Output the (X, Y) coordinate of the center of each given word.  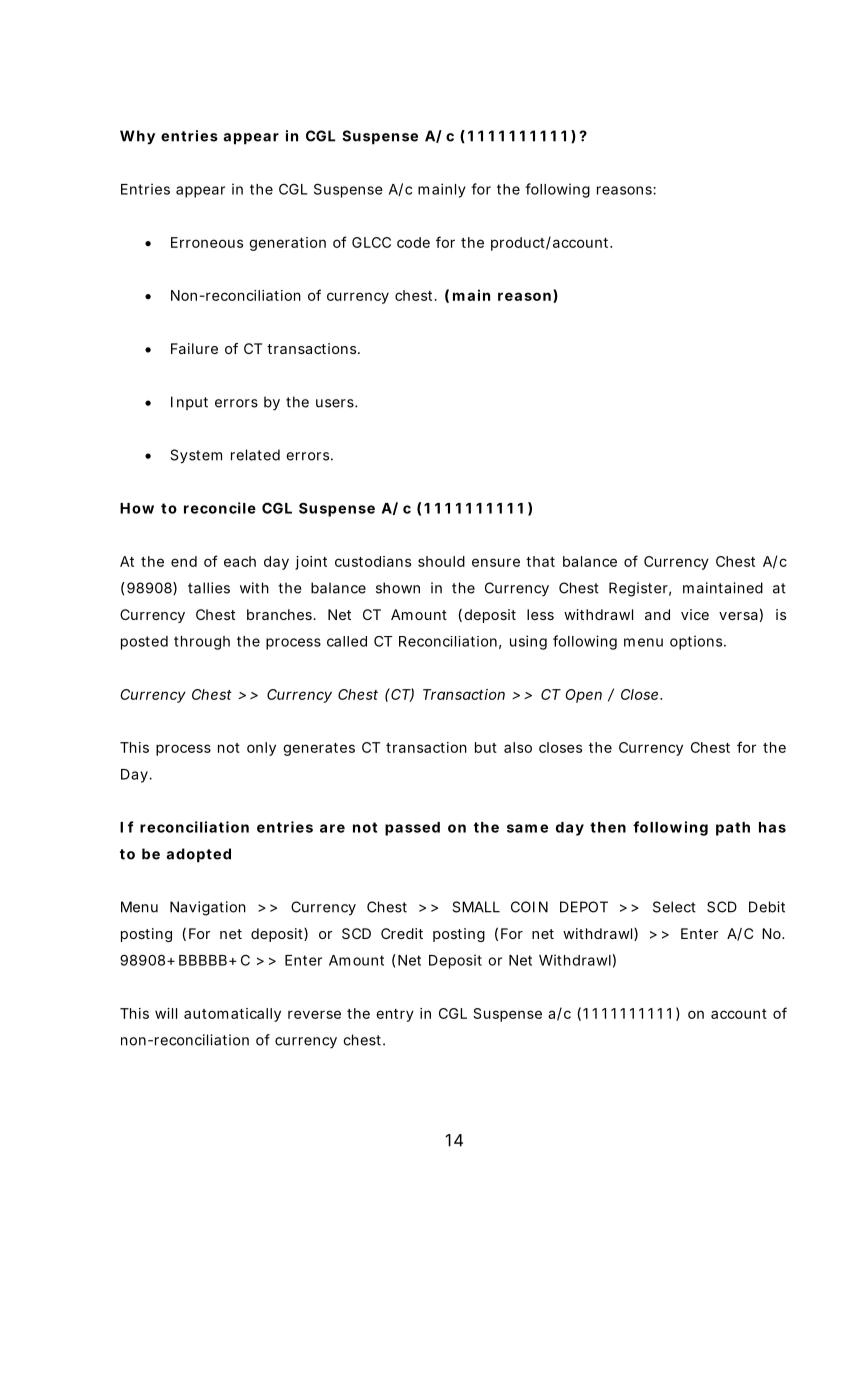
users (336, 403)
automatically (232, 1015)
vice (695, 614)
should (441, 561)
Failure (194, 348)
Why (137, 137)
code (413, 242)
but (486, 747)
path (733, 829)
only (261, 749)
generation (287, 244)
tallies (209, 588)
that (540, 561)
